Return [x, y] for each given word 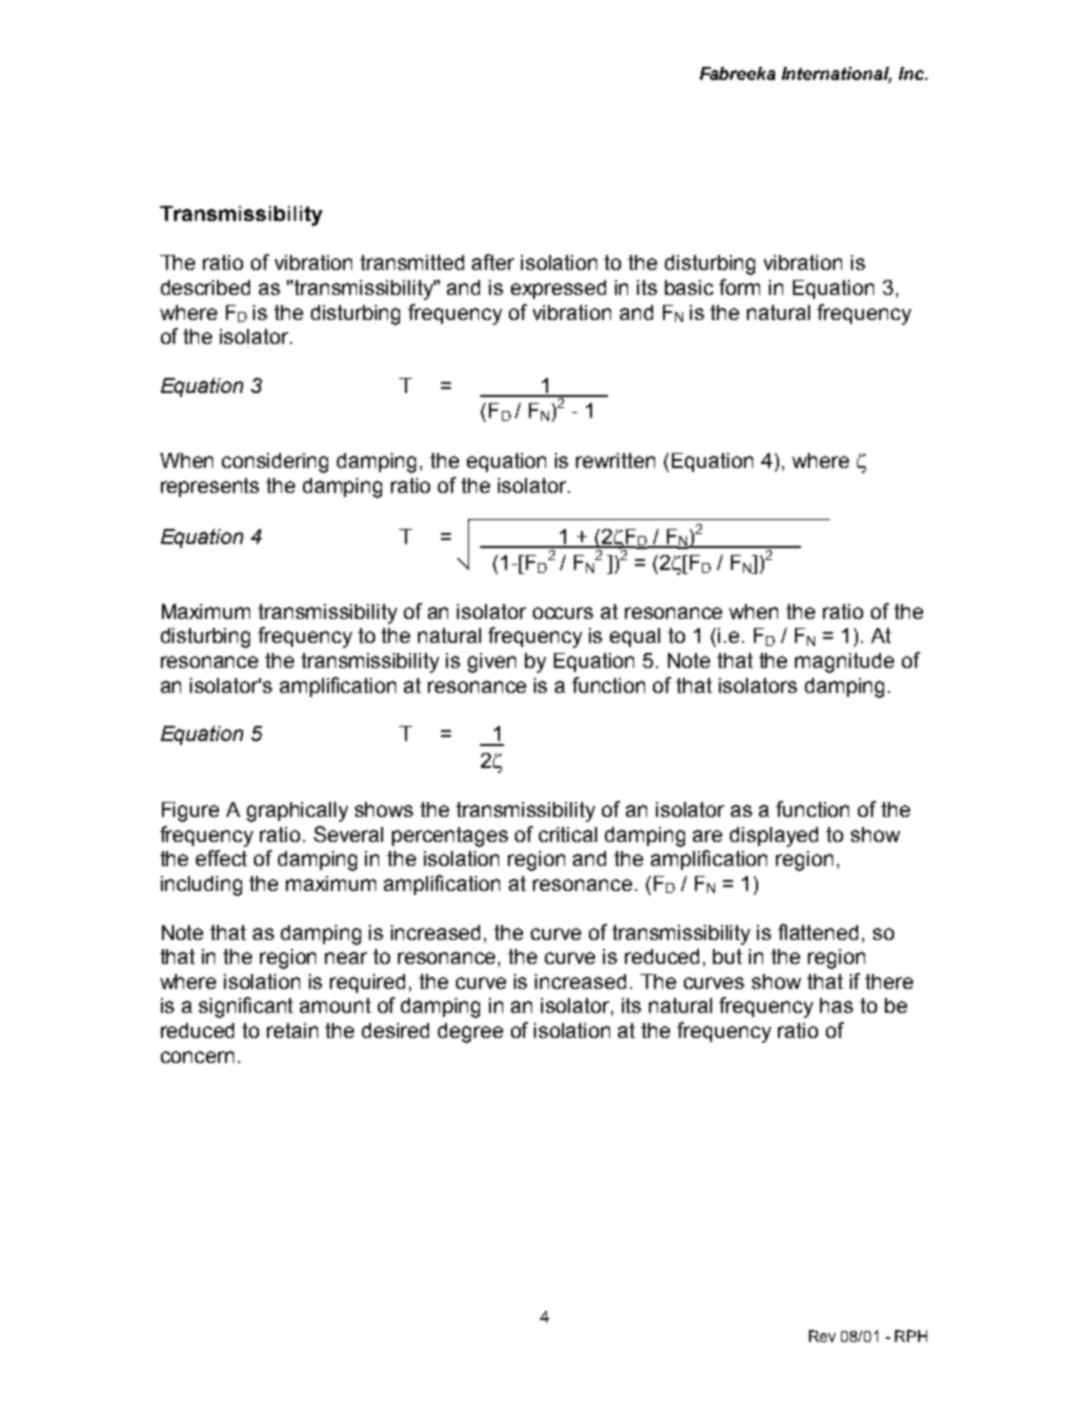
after [493, 262]
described [205, 287]
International [837, 75]
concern [197, 1057]
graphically [297, 812]
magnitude [844, 663]
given [492, 663]
